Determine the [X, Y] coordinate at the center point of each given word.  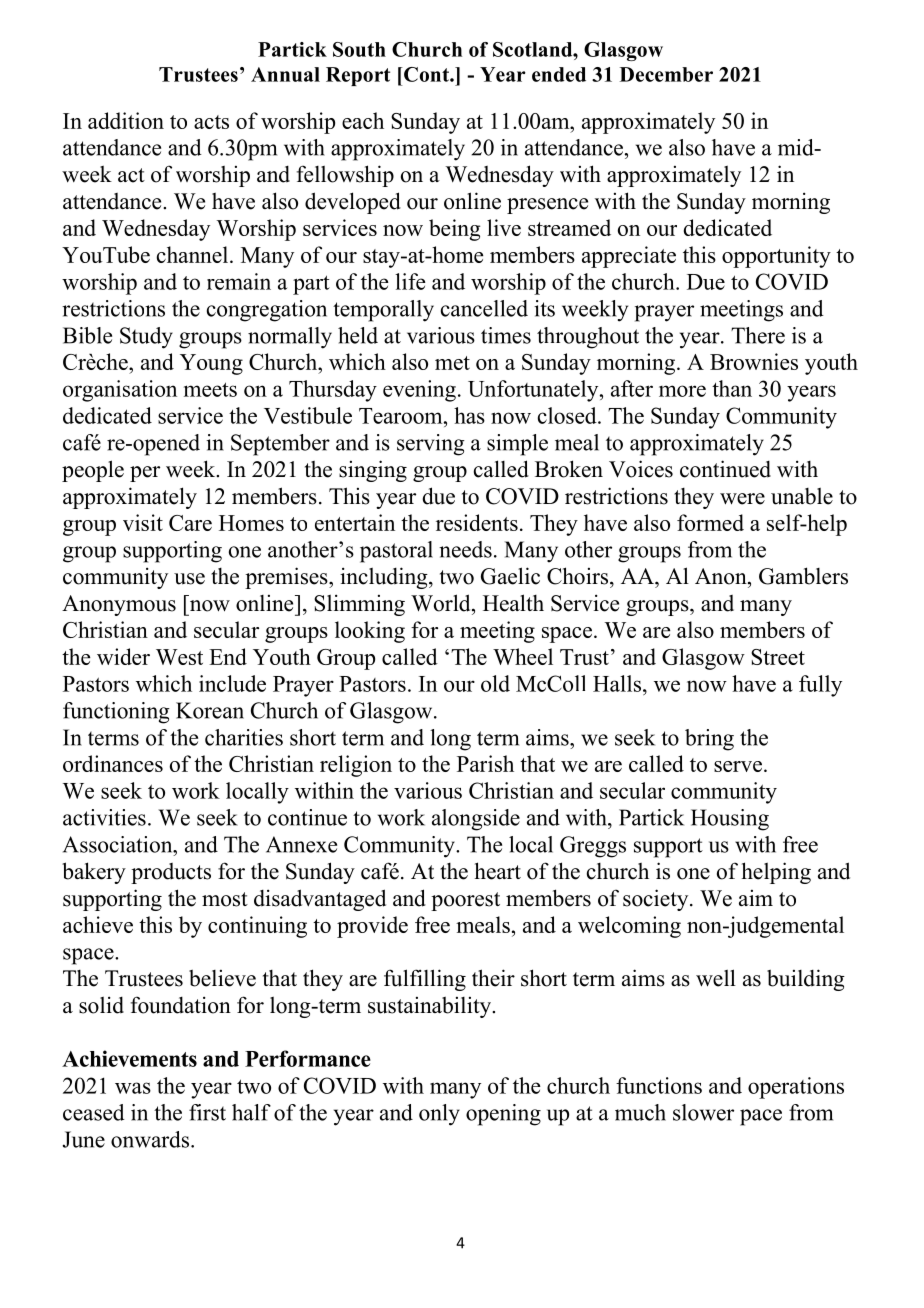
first [207, 1112]
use [189, 579]
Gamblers [803, 576]
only [439, 1115]
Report [358, 76]
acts [211, 122]
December [666, 74]
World [442, 603]
